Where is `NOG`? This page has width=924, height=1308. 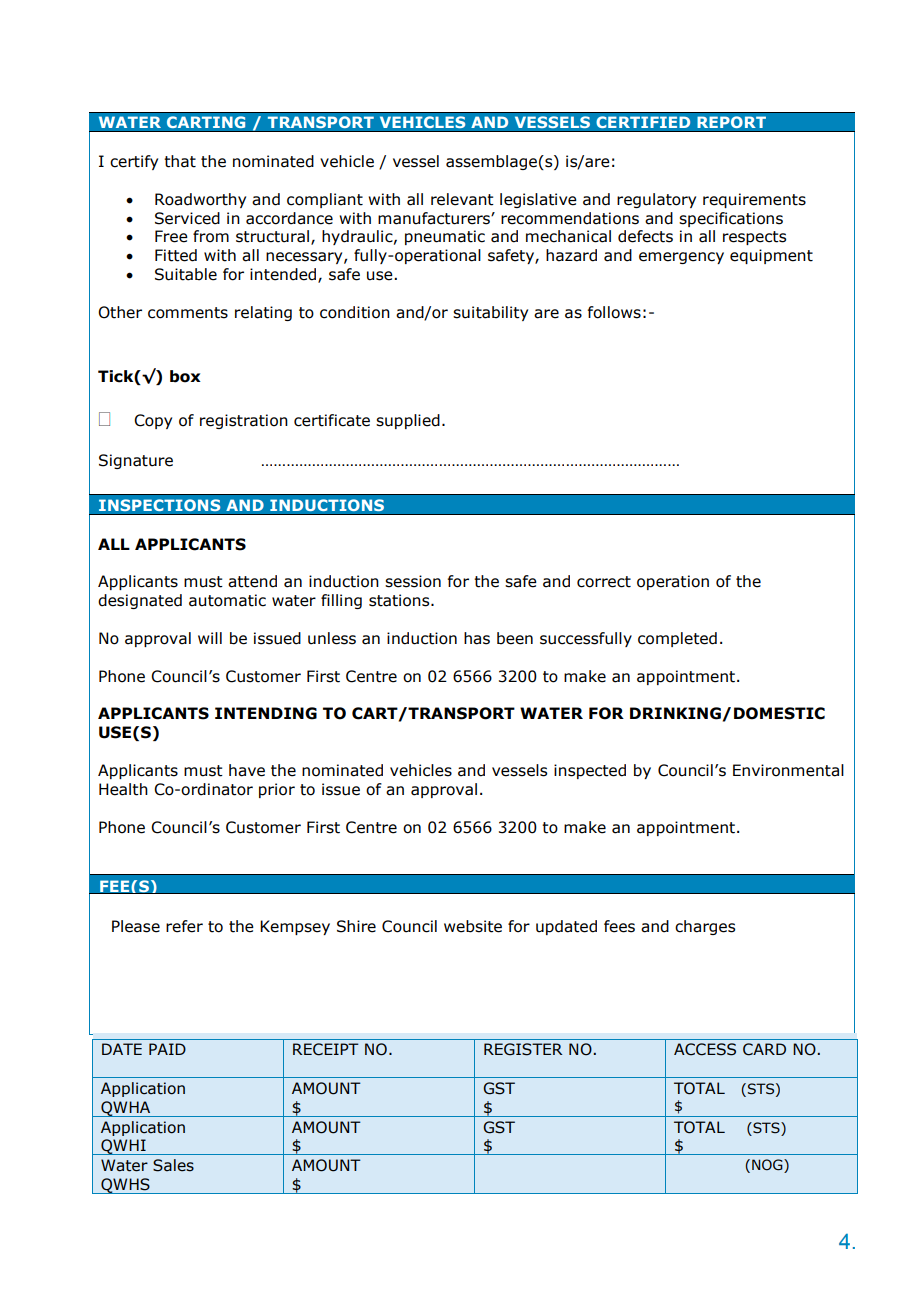
NOG is located at coordinates (768, 1165).
